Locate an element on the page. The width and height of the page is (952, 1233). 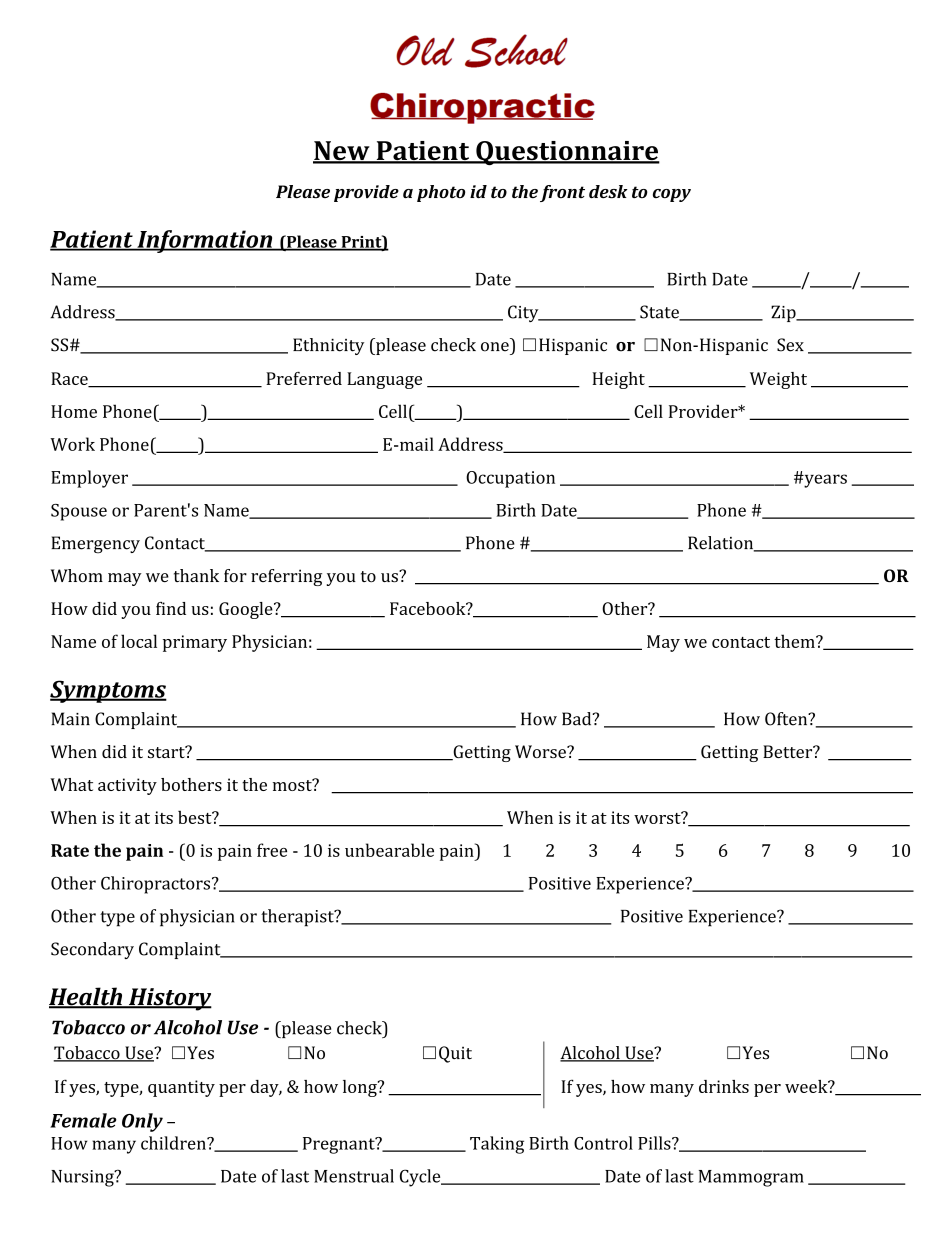
Weight is located at coordinates (778, 380).
